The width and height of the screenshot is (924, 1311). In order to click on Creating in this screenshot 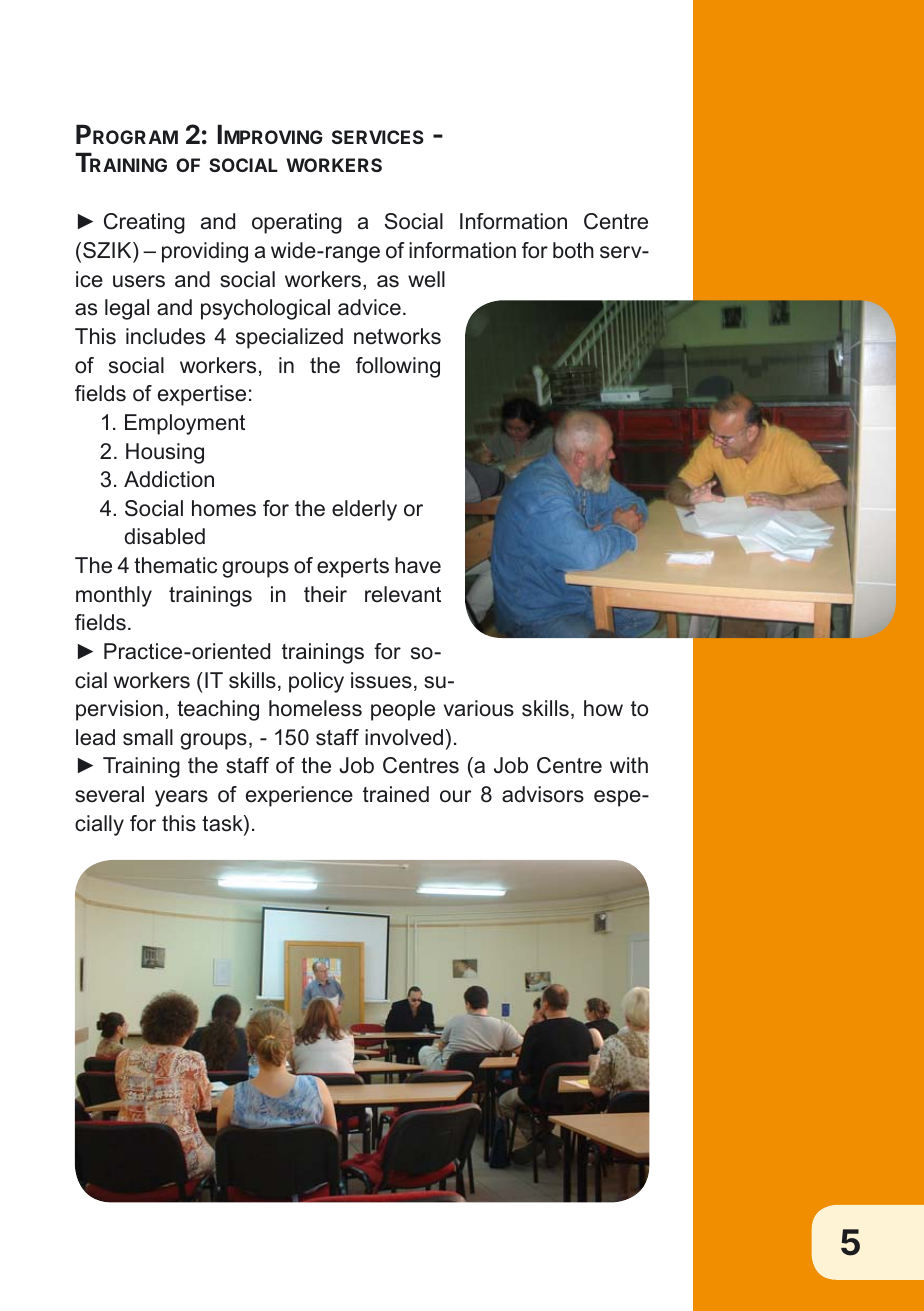, I will do `click(144, 223)`.
